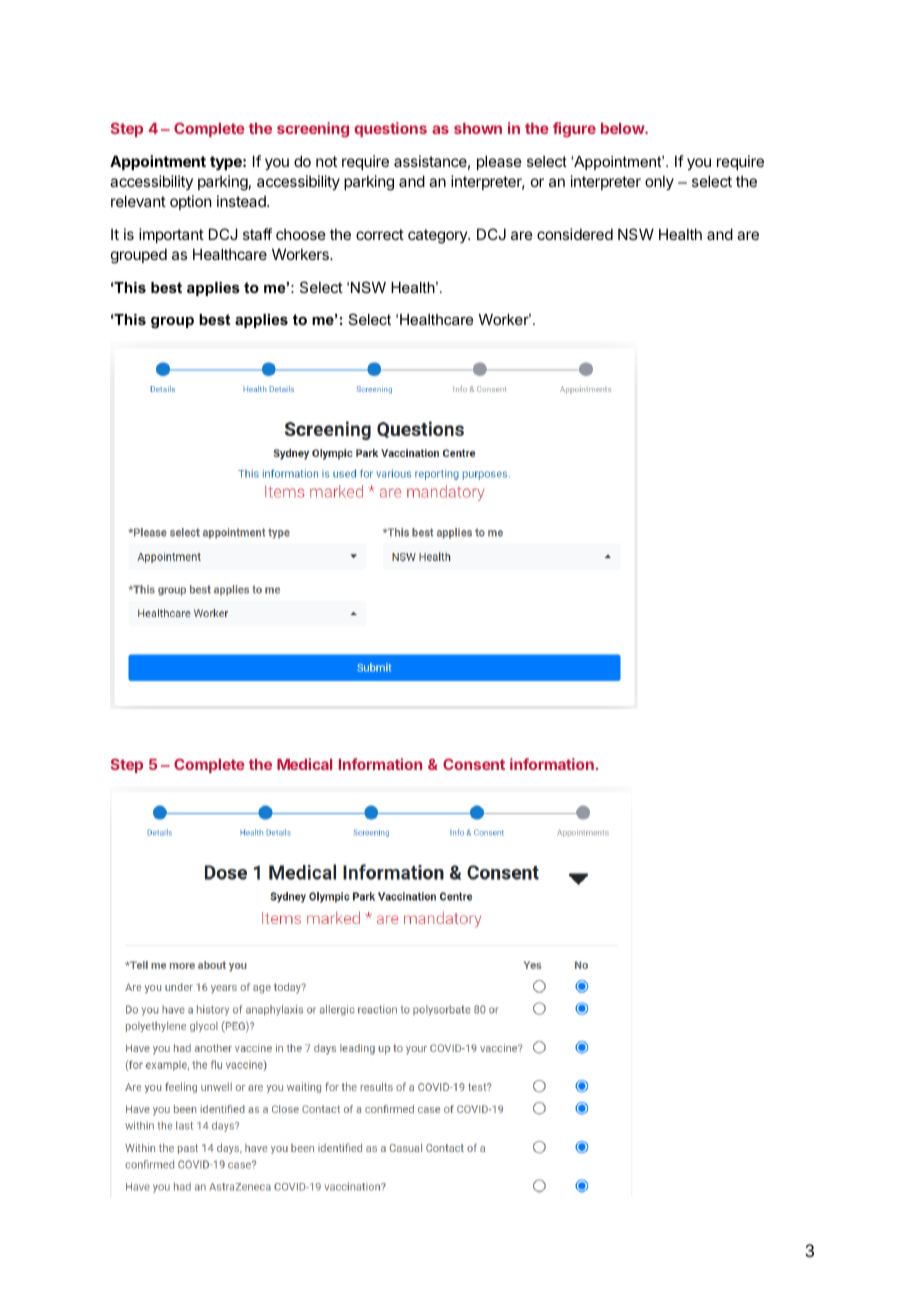 This screenshot has width=924, height=1307. What do you see at coordinates (242, 201) in the screenshot?
I see `instead` at bounding box center [242, 201].
